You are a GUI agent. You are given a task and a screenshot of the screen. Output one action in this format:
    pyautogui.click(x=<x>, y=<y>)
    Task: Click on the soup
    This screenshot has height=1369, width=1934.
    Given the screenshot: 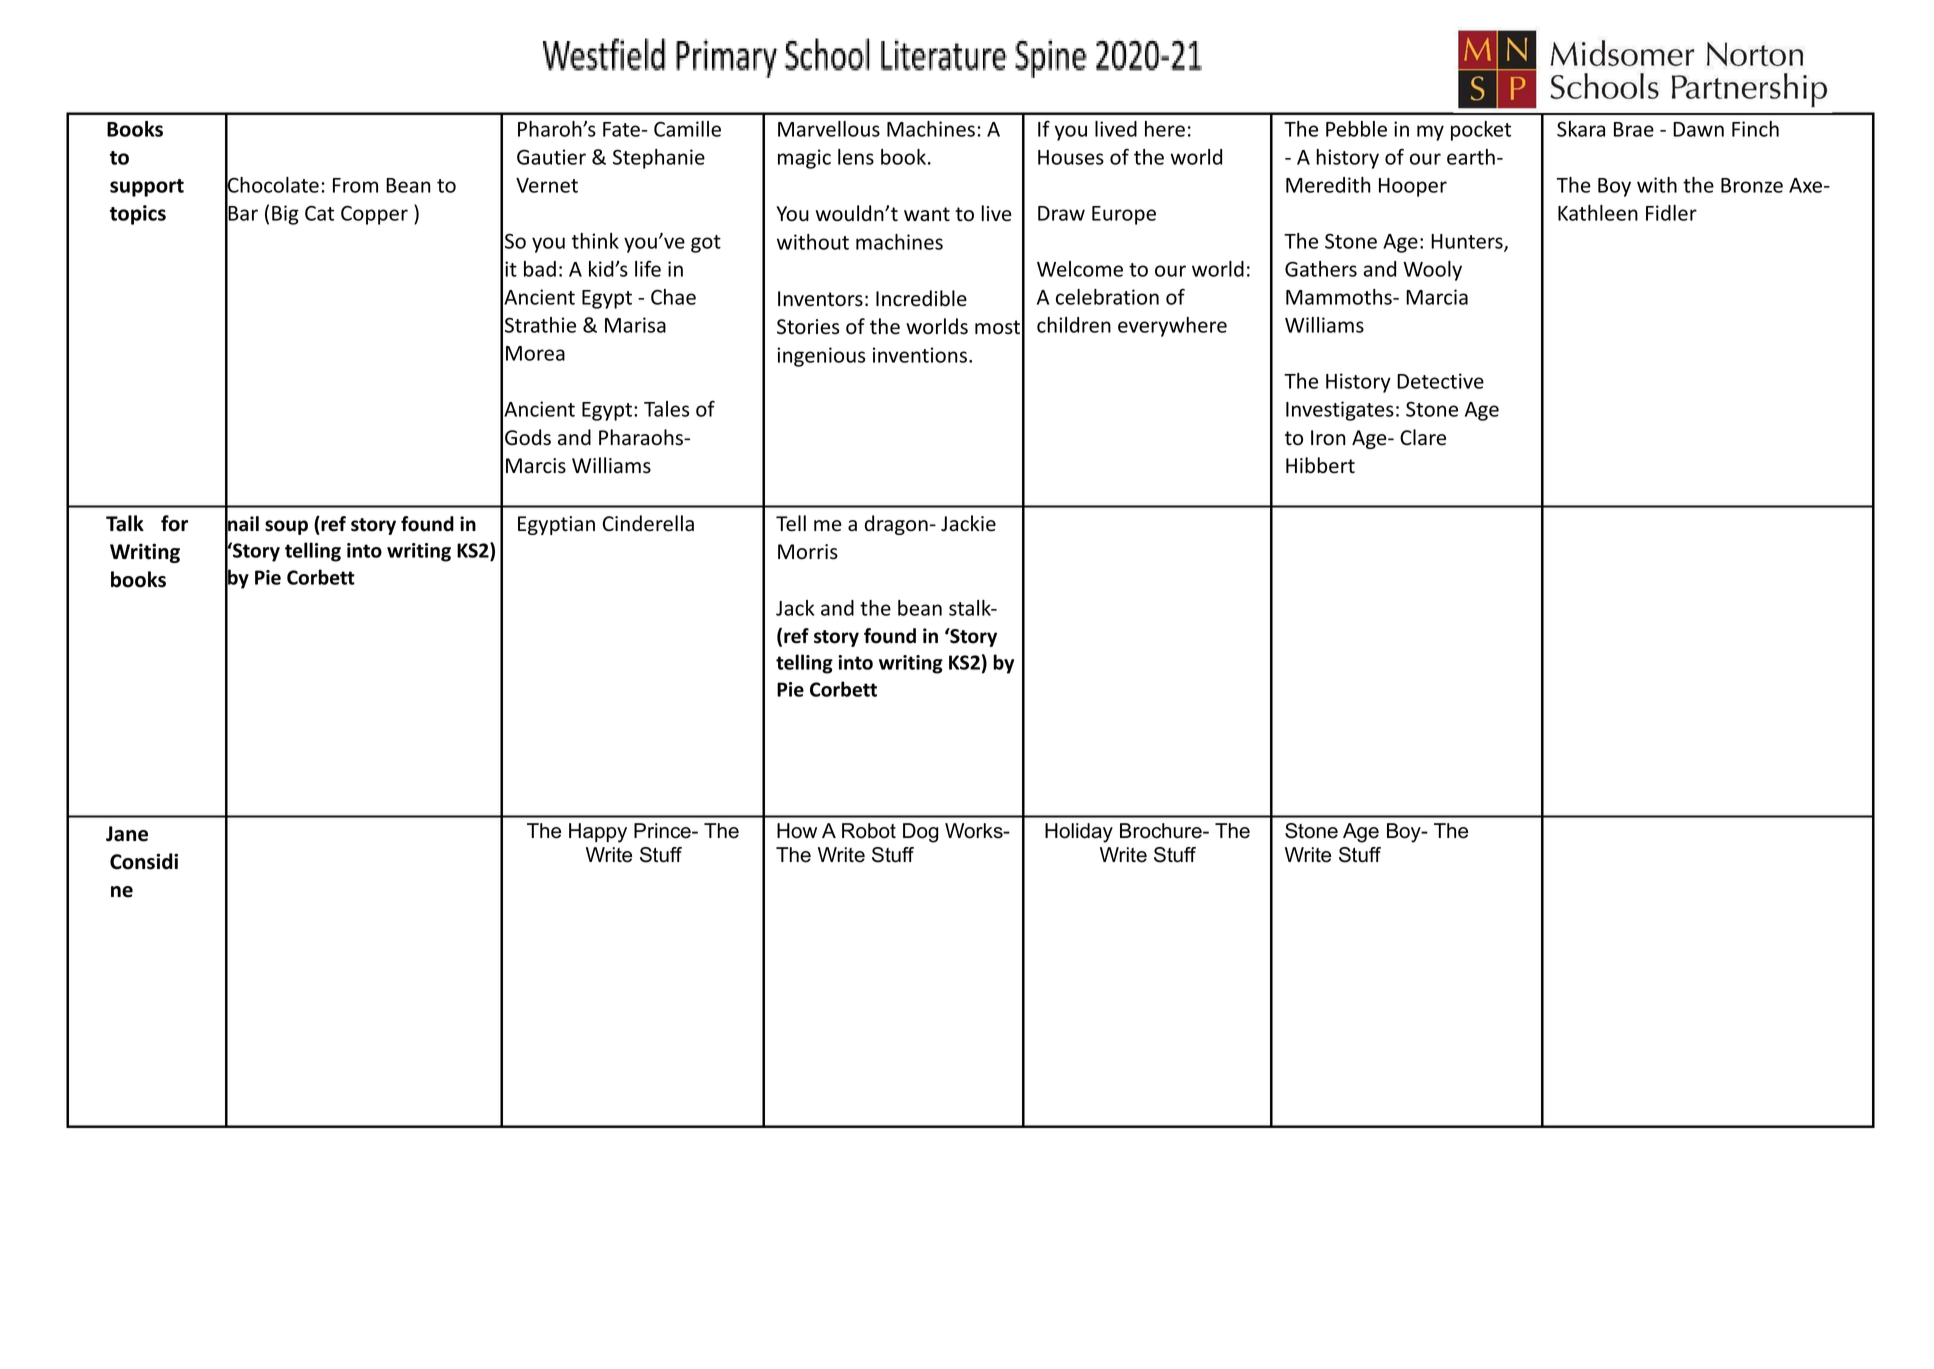 What is the action you would take?
    pyautogui.click(x=286, y=527)
